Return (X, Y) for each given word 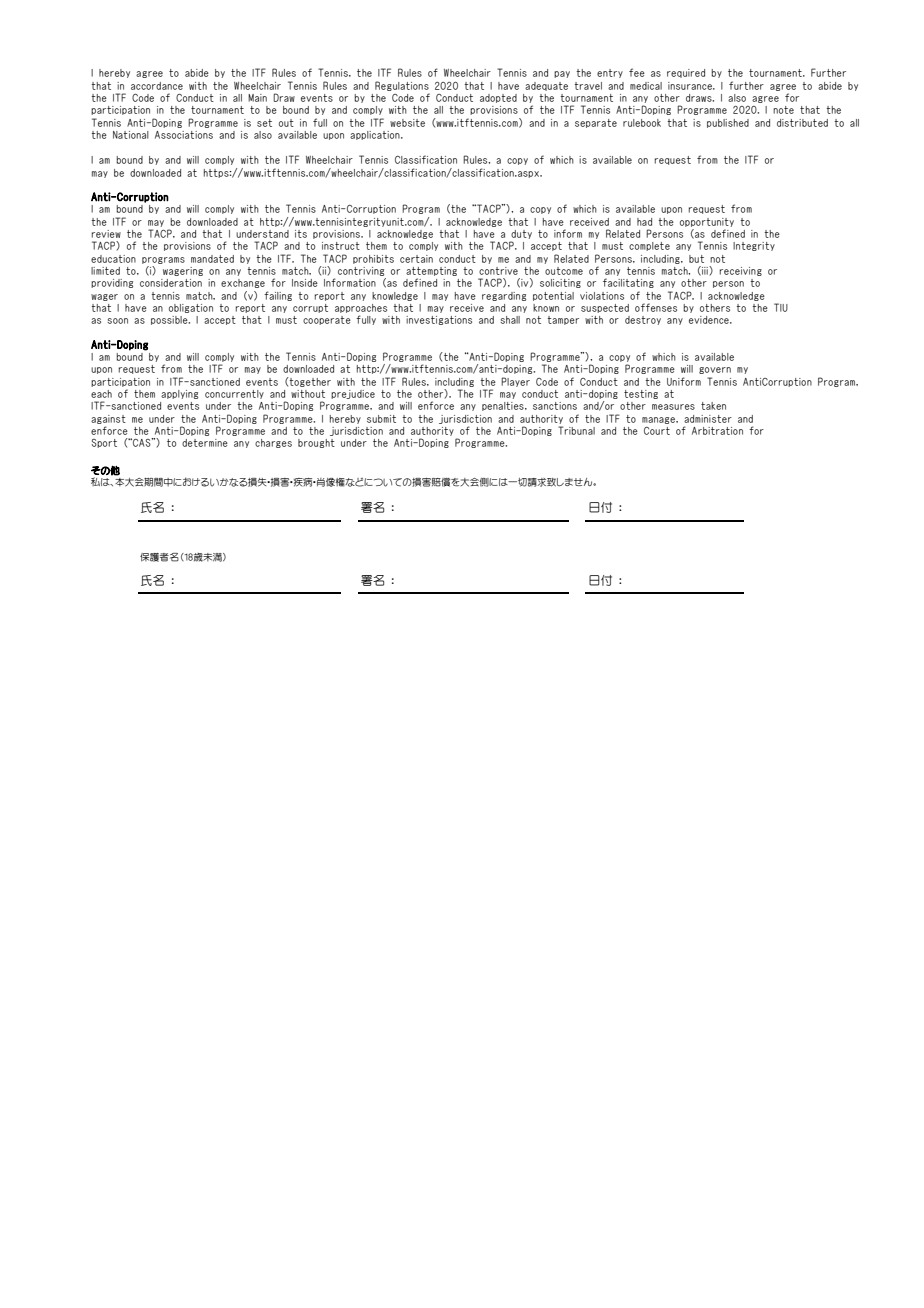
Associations (184, 135)
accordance (157, 86)
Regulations (402, 86)
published (728, 123)
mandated (212, 259)
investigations (439, 320)
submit (381, 419)
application (376, 135)
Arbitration (717, 431)
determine (205, 443)
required (686, 73)
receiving (741, 271)
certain (416, 259)
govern (715, 370)
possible (170, 320)
